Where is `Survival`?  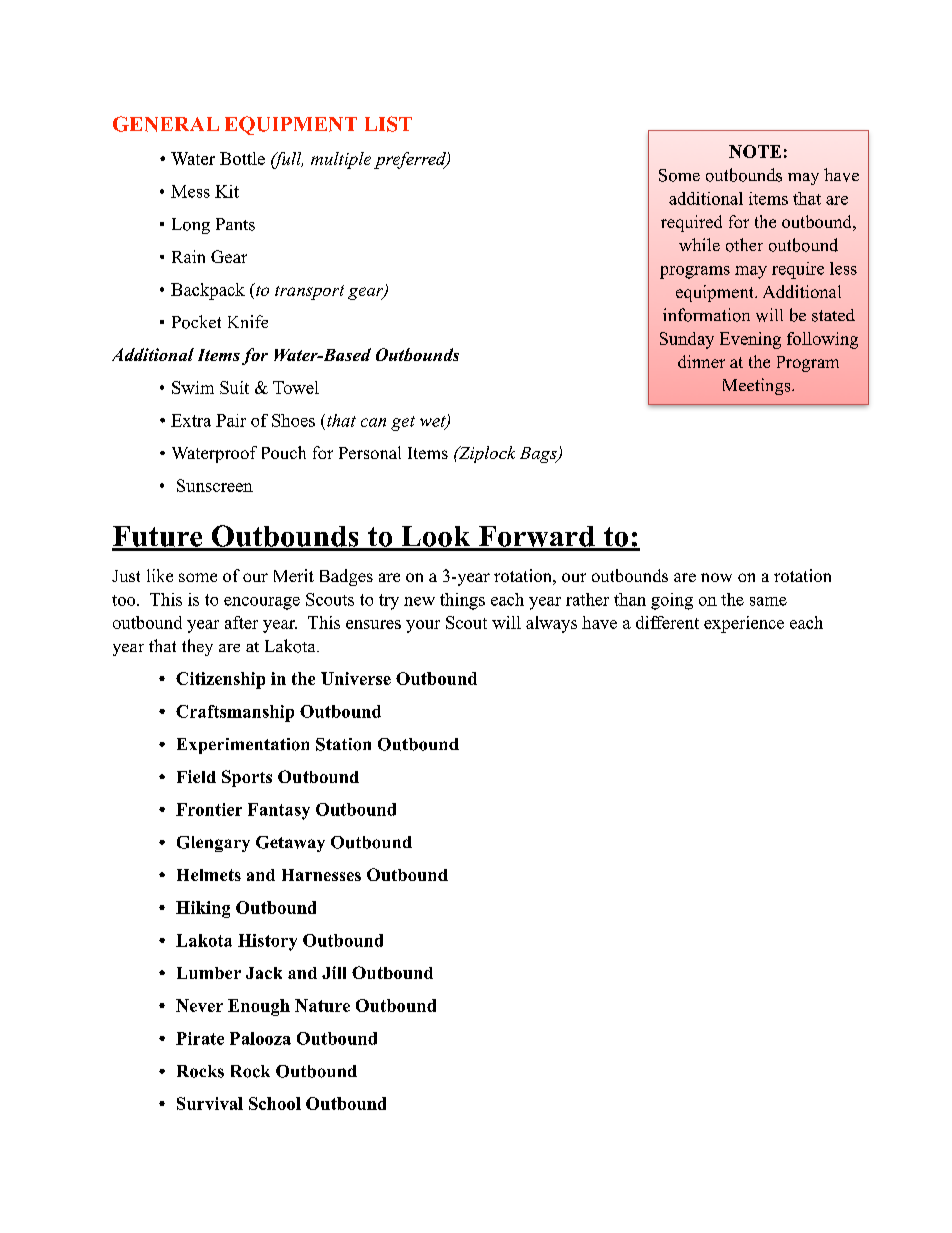
Survival is located at coordinates (210, 1103).
